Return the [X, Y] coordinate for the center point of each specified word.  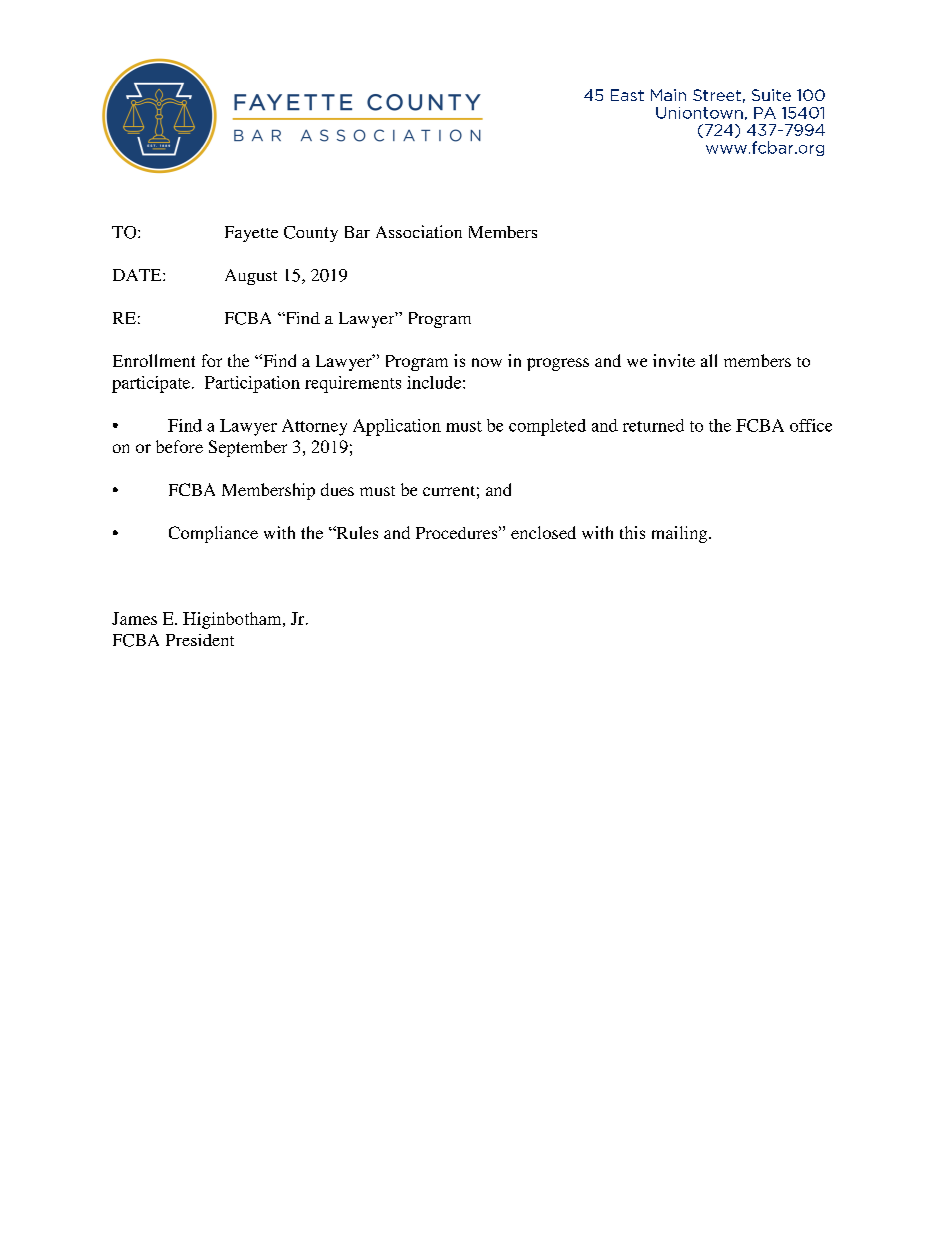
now [487, 362]
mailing [681, 534]
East [627, 95]
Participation [252, 384]
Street [717, 95]
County [311, 234]
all [709, 360]
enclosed [543, 532]
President [200, 640]
